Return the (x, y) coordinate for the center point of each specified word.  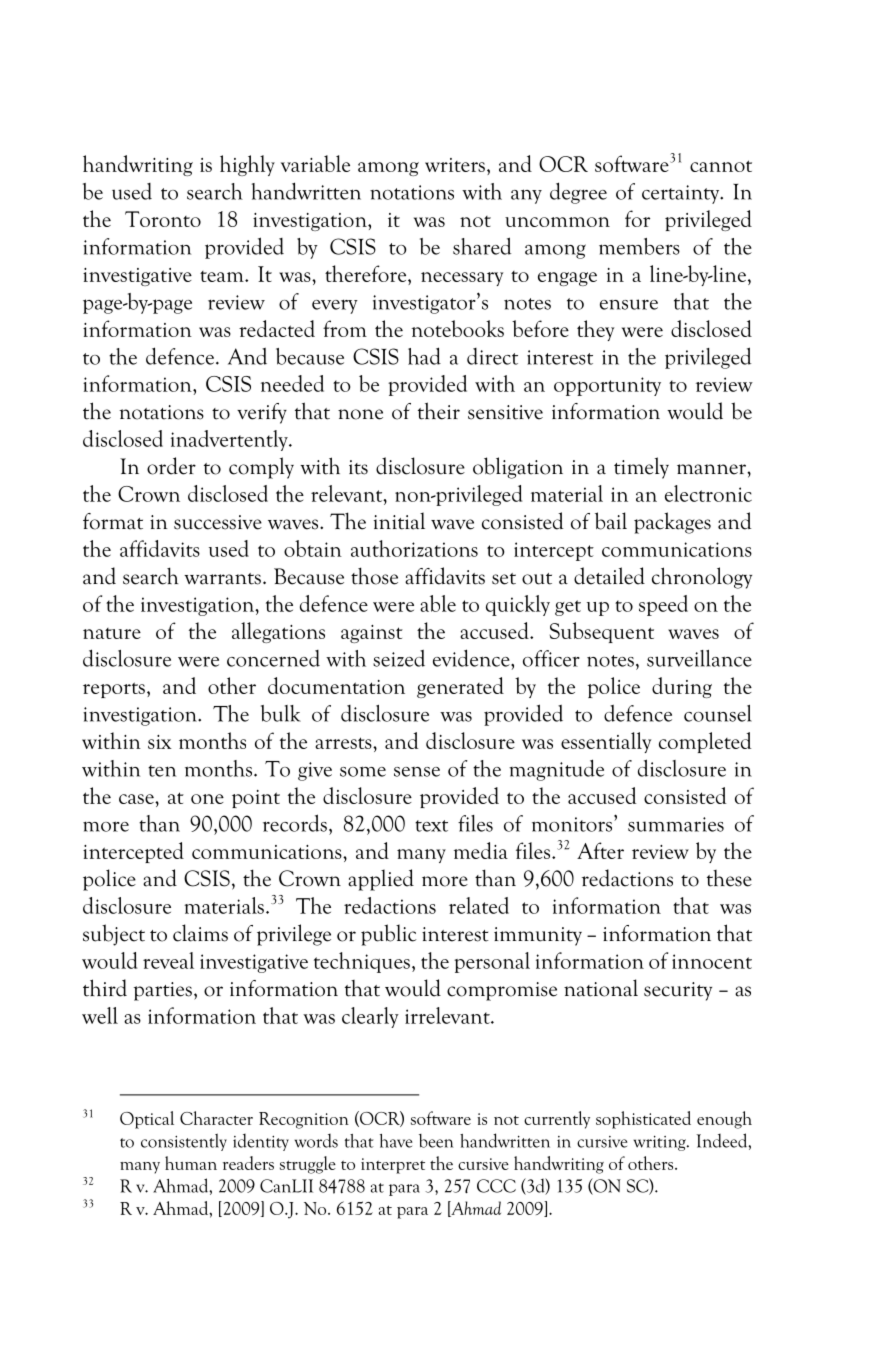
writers (455, 165)
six (160, 742)
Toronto (163, 219)
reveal (168, 960)
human (191, 1163)
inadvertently (230, 440)
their (439, 411)
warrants (222, 579)
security (678, 991)
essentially (606, 742)
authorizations (414, 548)
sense (417, 772)
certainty (682, 194)
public (388, 935)
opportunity (607, 386)
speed (663, 605)
